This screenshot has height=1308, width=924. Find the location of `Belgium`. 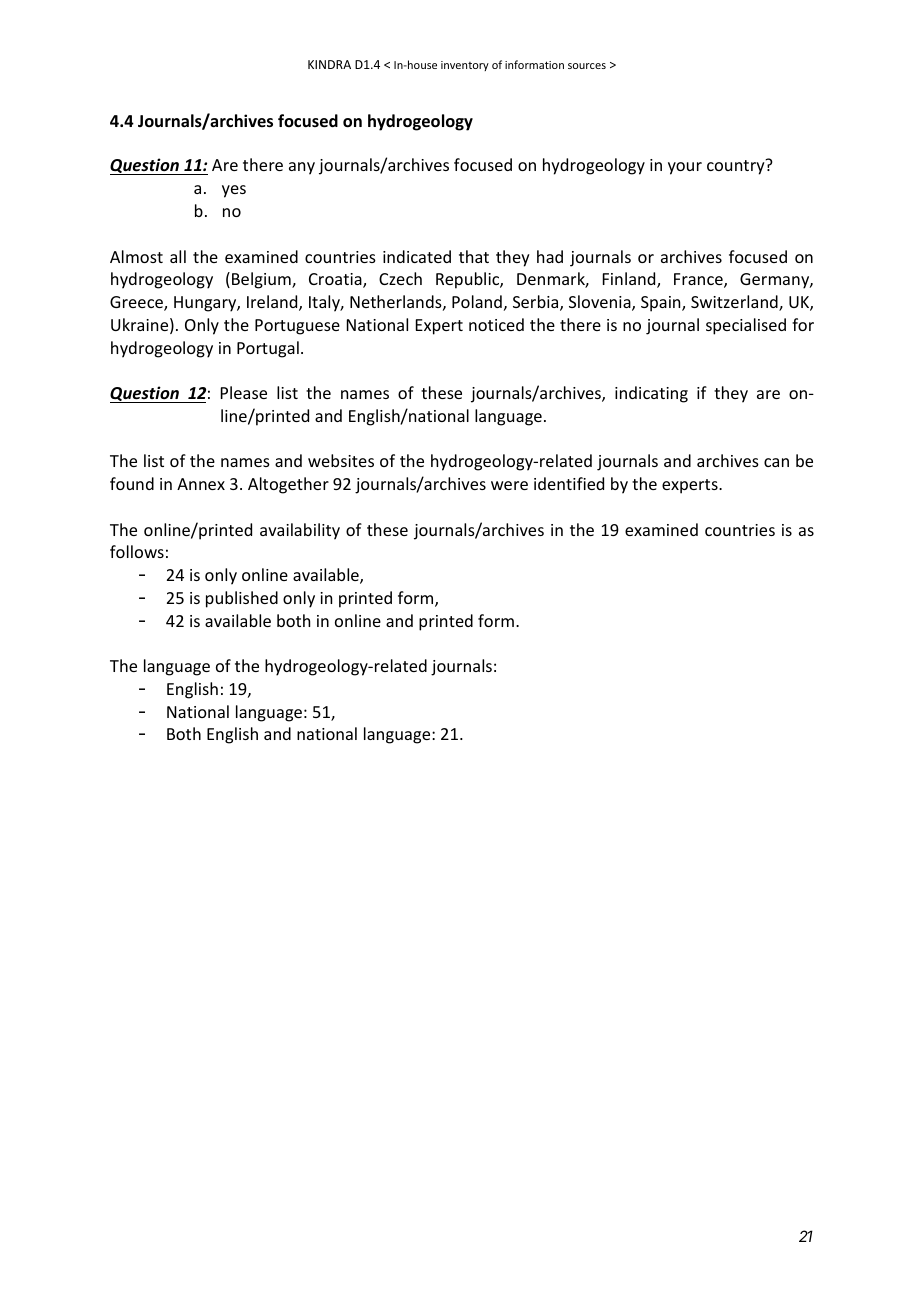

Belgium is located at coordinates (262, 280).
